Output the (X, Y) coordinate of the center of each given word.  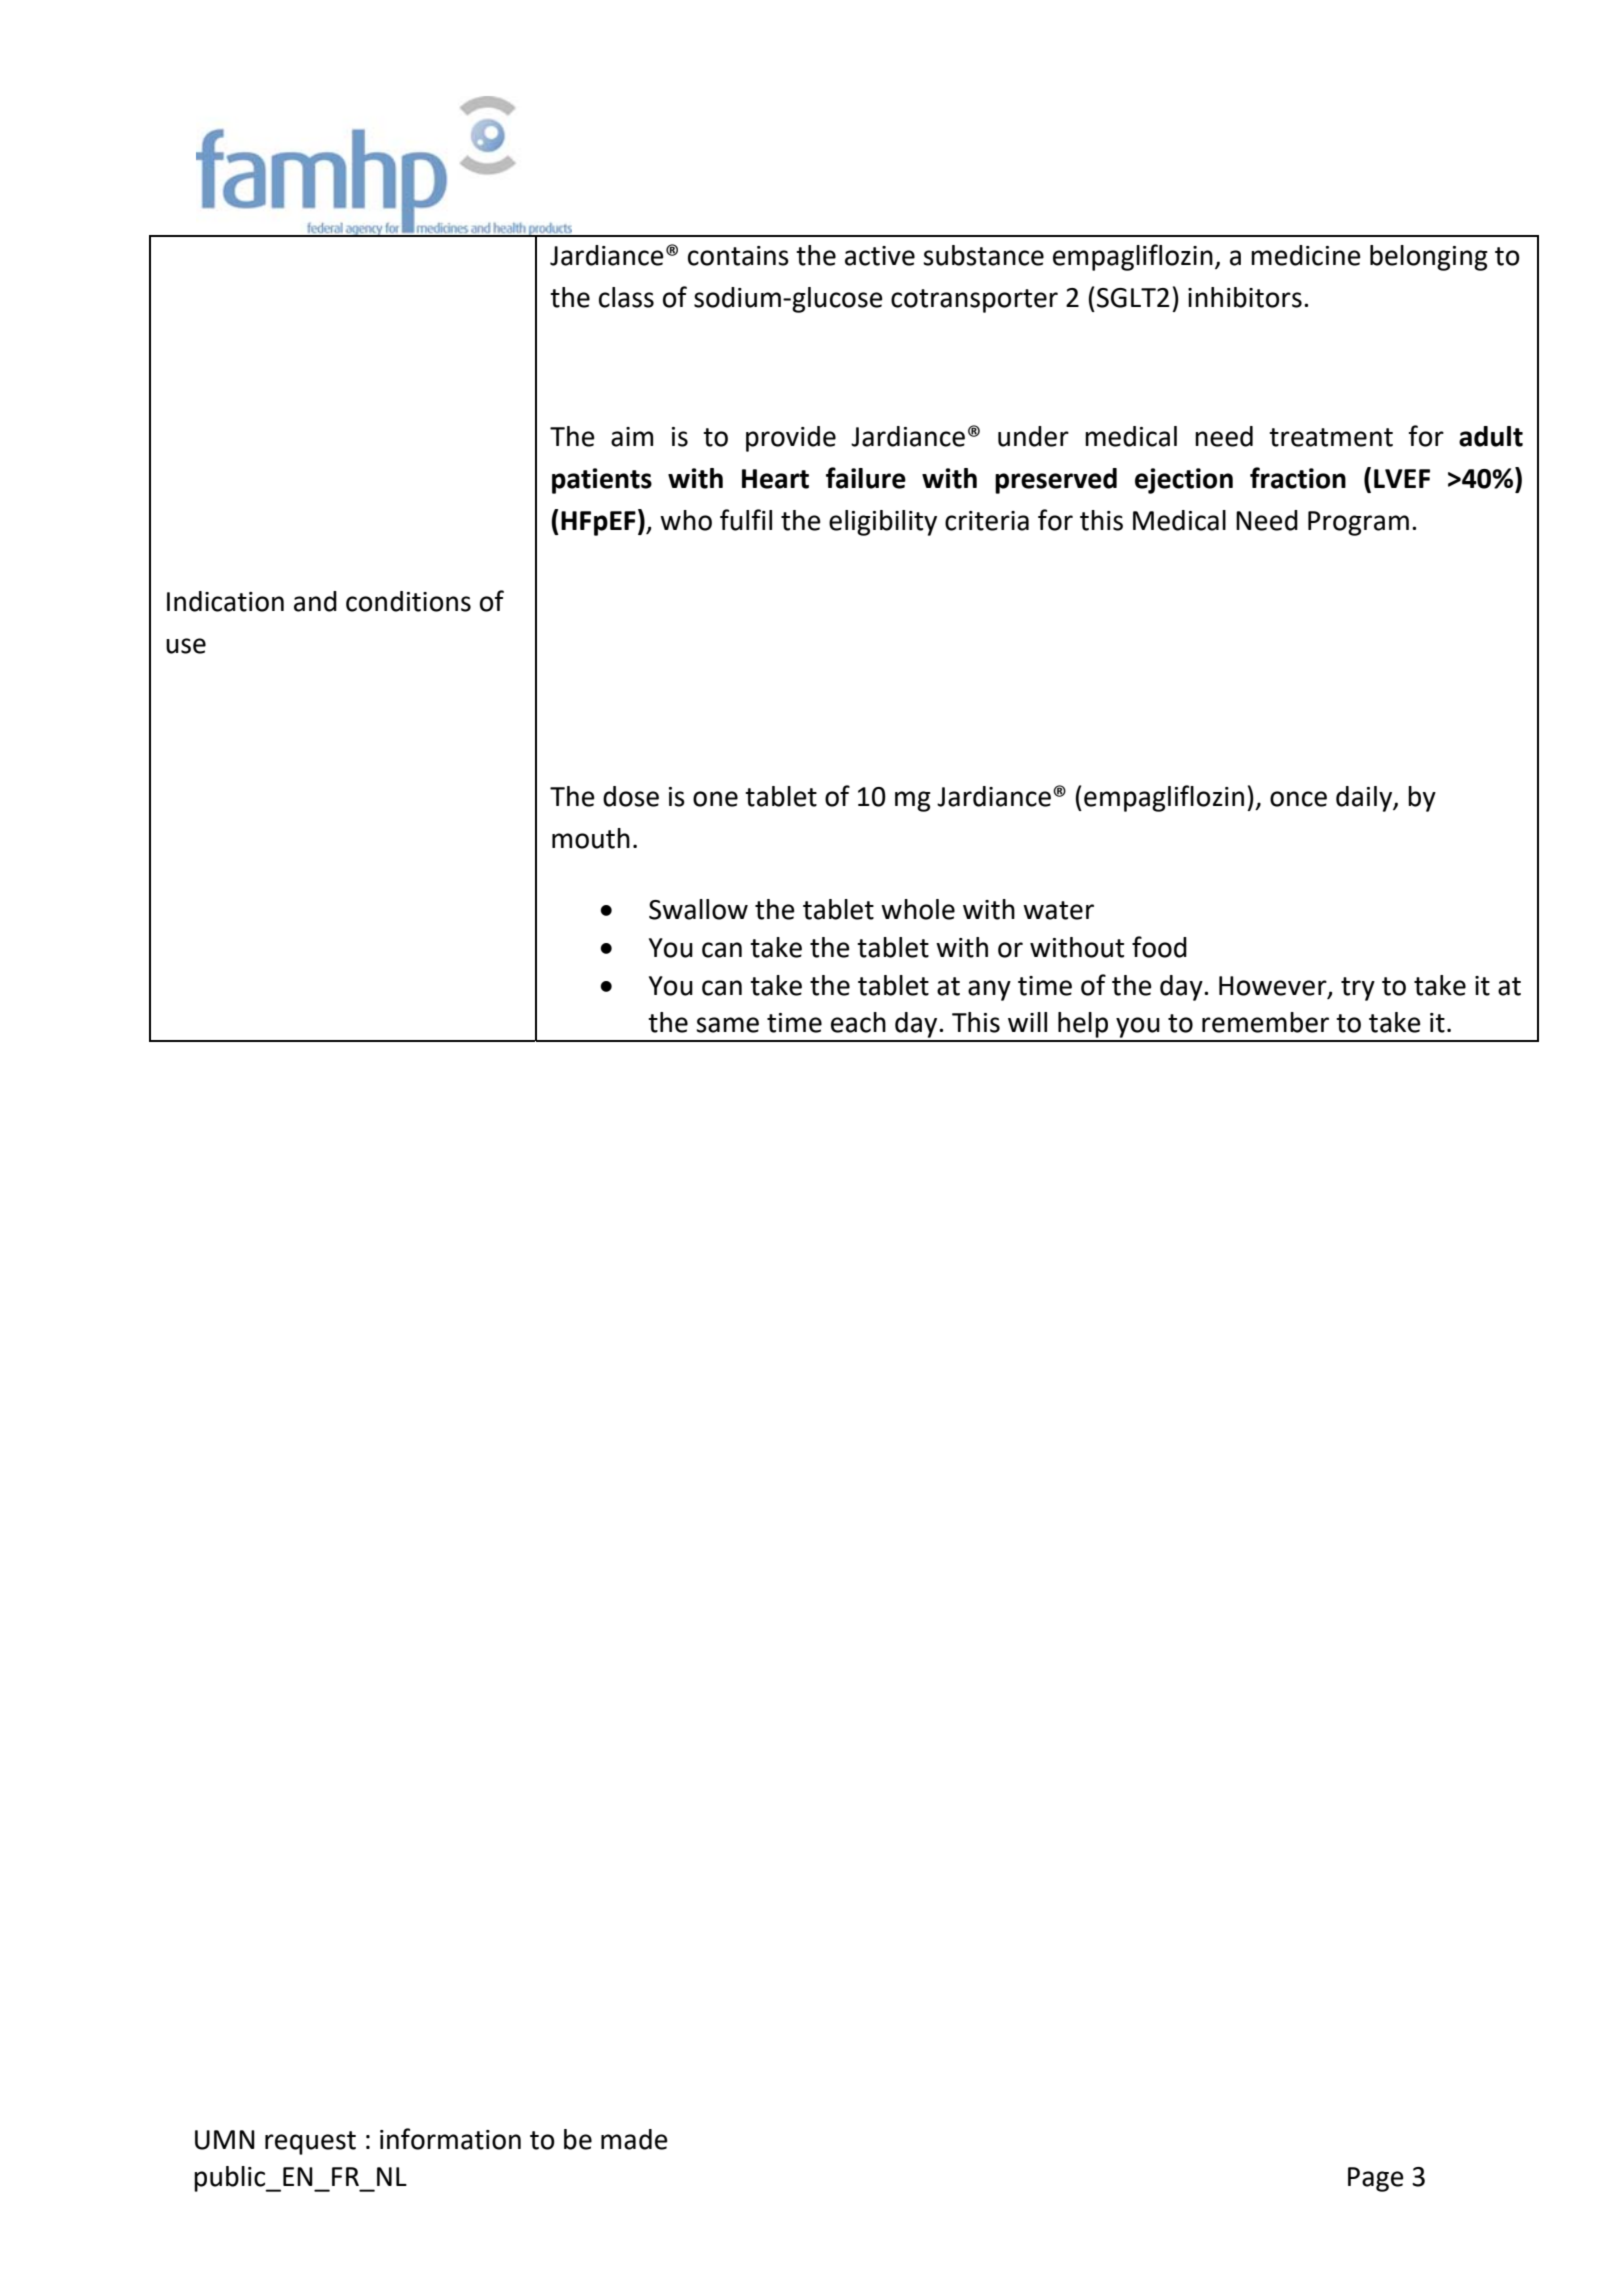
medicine (1306, 255)
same (727, 1025)
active (880, 256)
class (626, 297)
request (310, 2143)
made (634, 2139)
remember (1265, 1022)
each (858, 1022)
